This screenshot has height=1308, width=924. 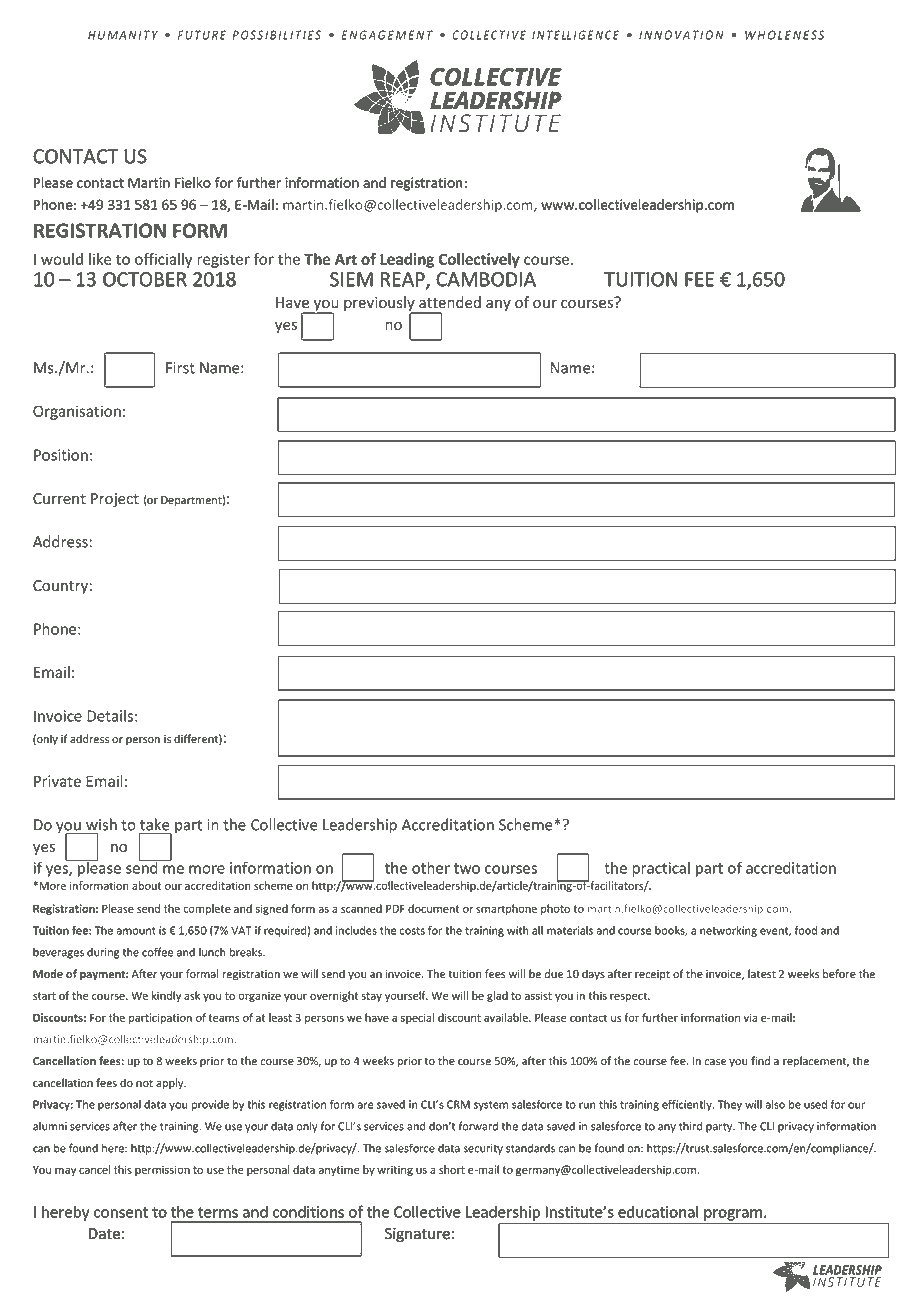 What do you see at coordinates (486, 279) in the screenshot?
I see `CAMBODIA` at bounding box center [486, 279].
